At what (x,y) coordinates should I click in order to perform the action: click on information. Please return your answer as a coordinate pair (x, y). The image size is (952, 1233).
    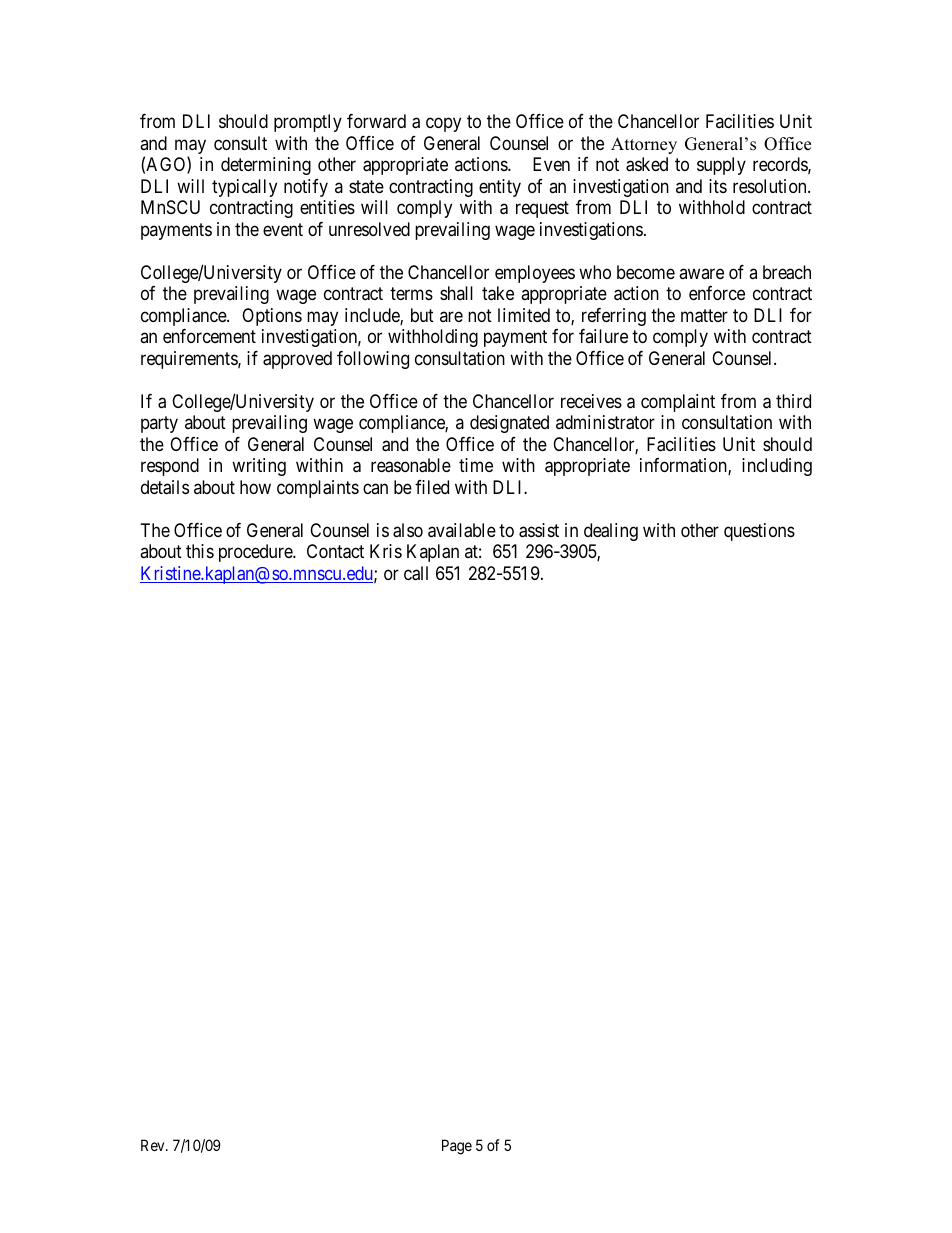
    Looking at the image, I should click on (684, 466).
